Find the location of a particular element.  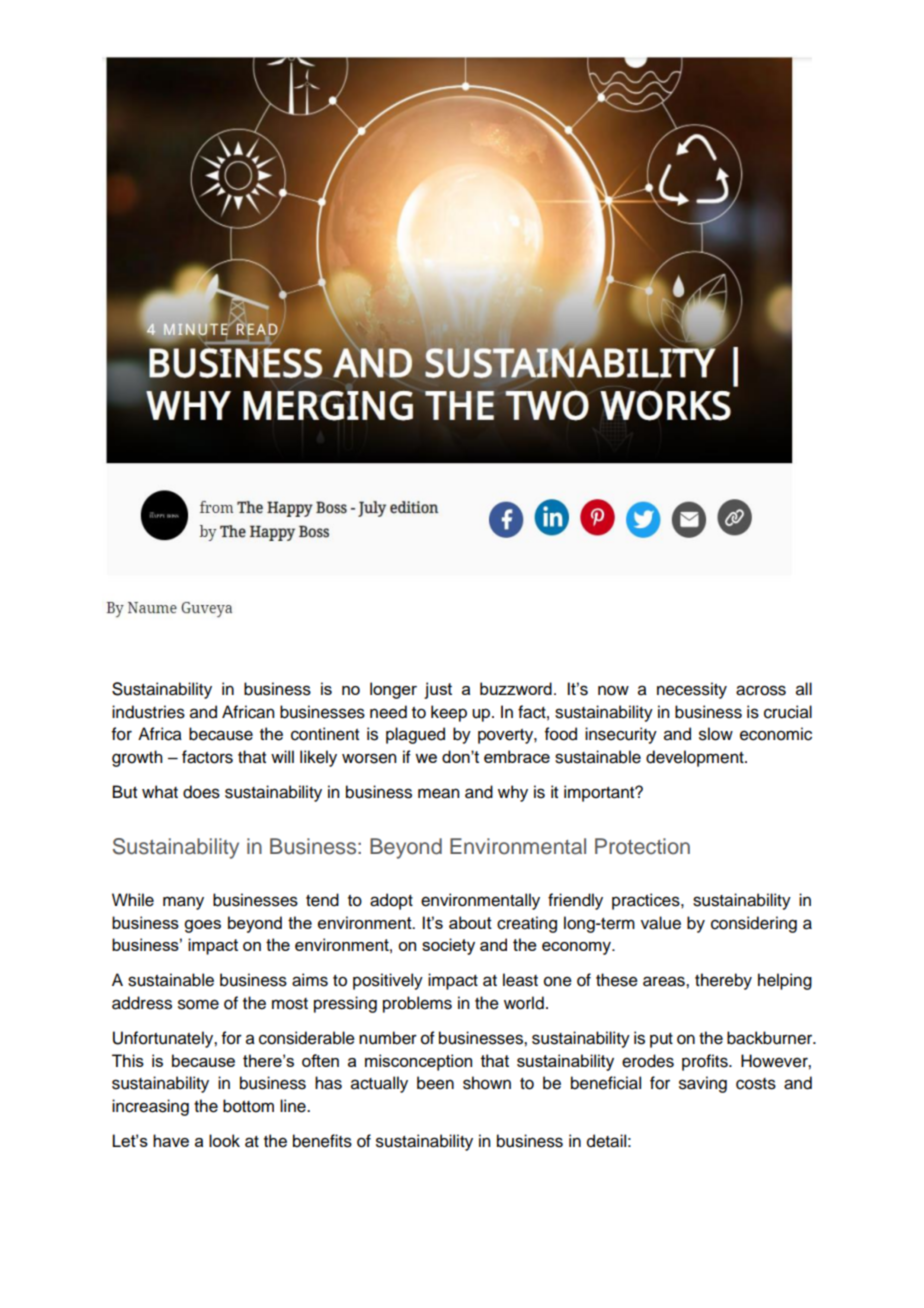

mean is located at coordinates (438, 793).
